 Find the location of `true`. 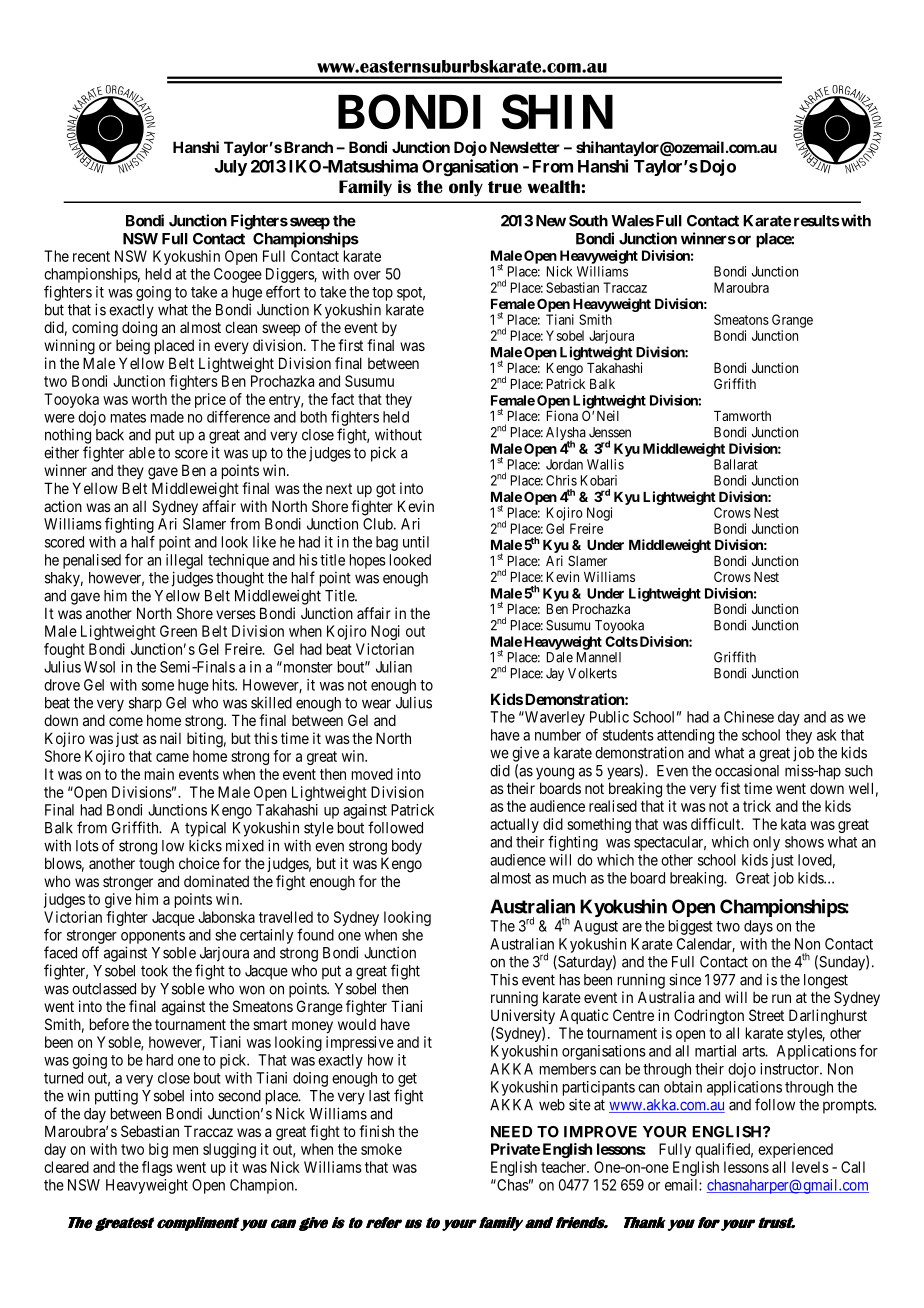

true is located at coordinates (505, 187).
